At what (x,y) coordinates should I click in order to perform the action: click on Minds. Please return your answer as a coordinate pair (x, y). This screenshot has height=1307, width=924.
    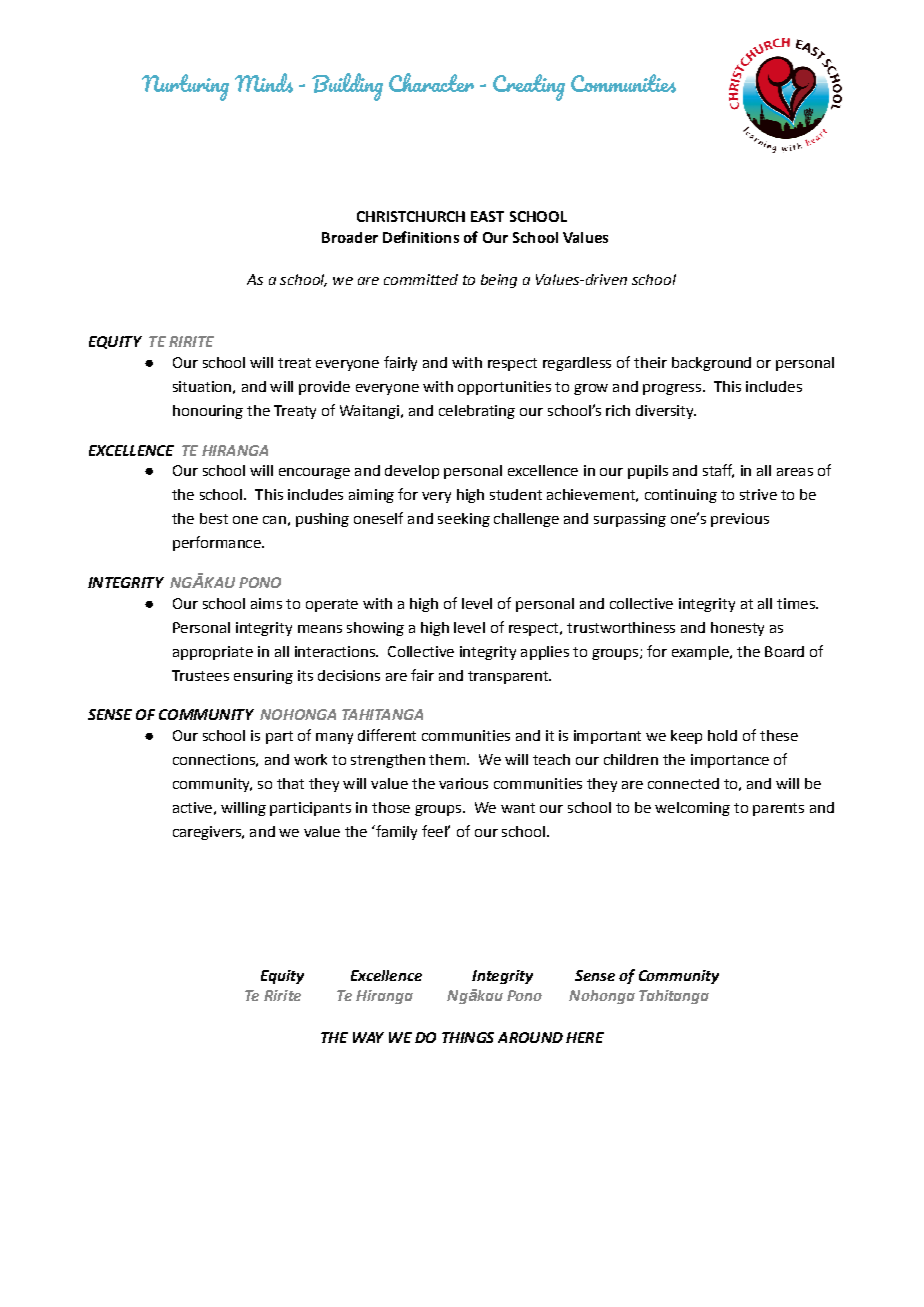
    Looking at the image, I should click on (264, 83).
